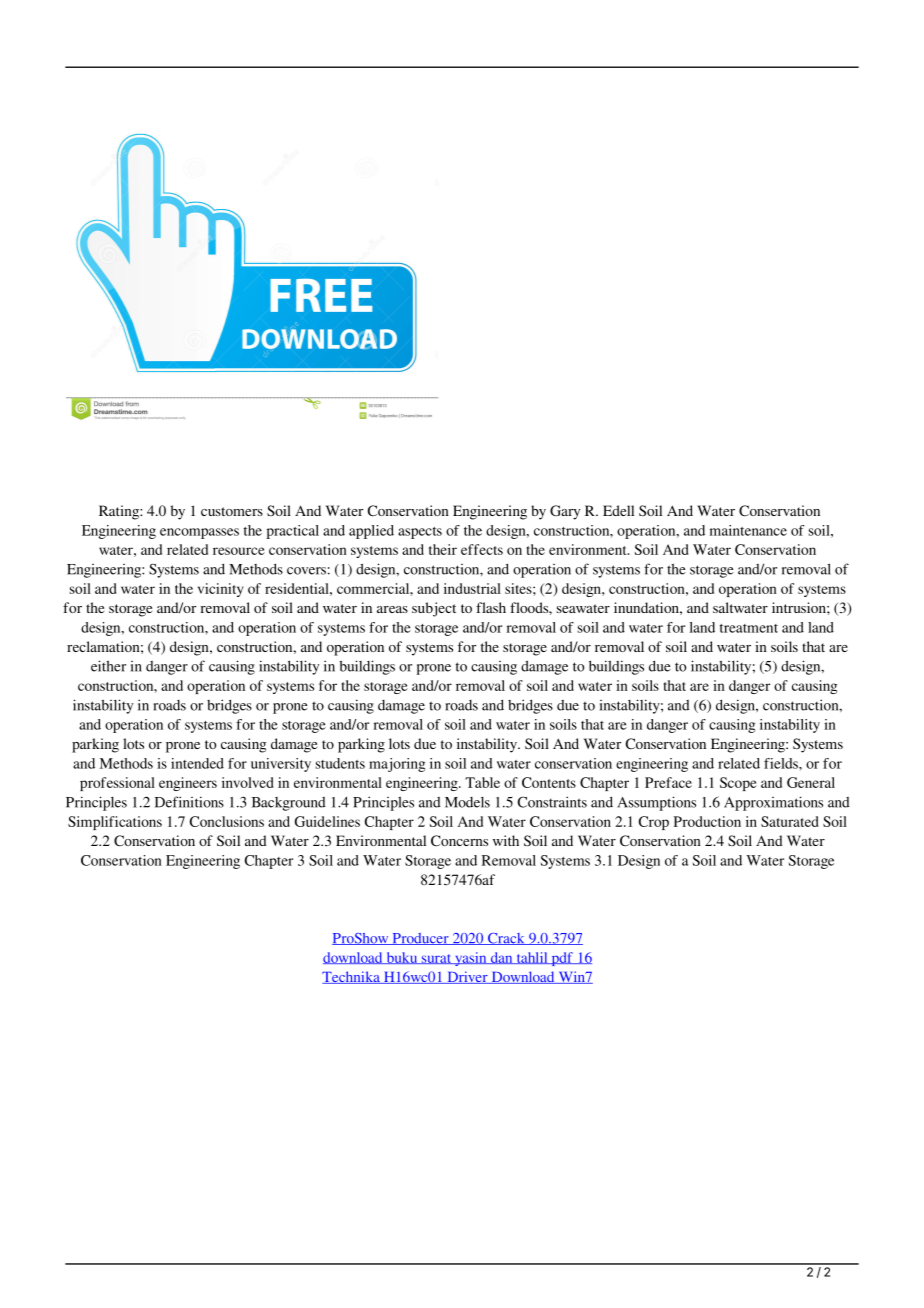 The height and width of the screenshot is (1308, 924). What do you see at coordinates (434, 609) in the screenshot?
I see `subject` at bounding box center [434, 609].
